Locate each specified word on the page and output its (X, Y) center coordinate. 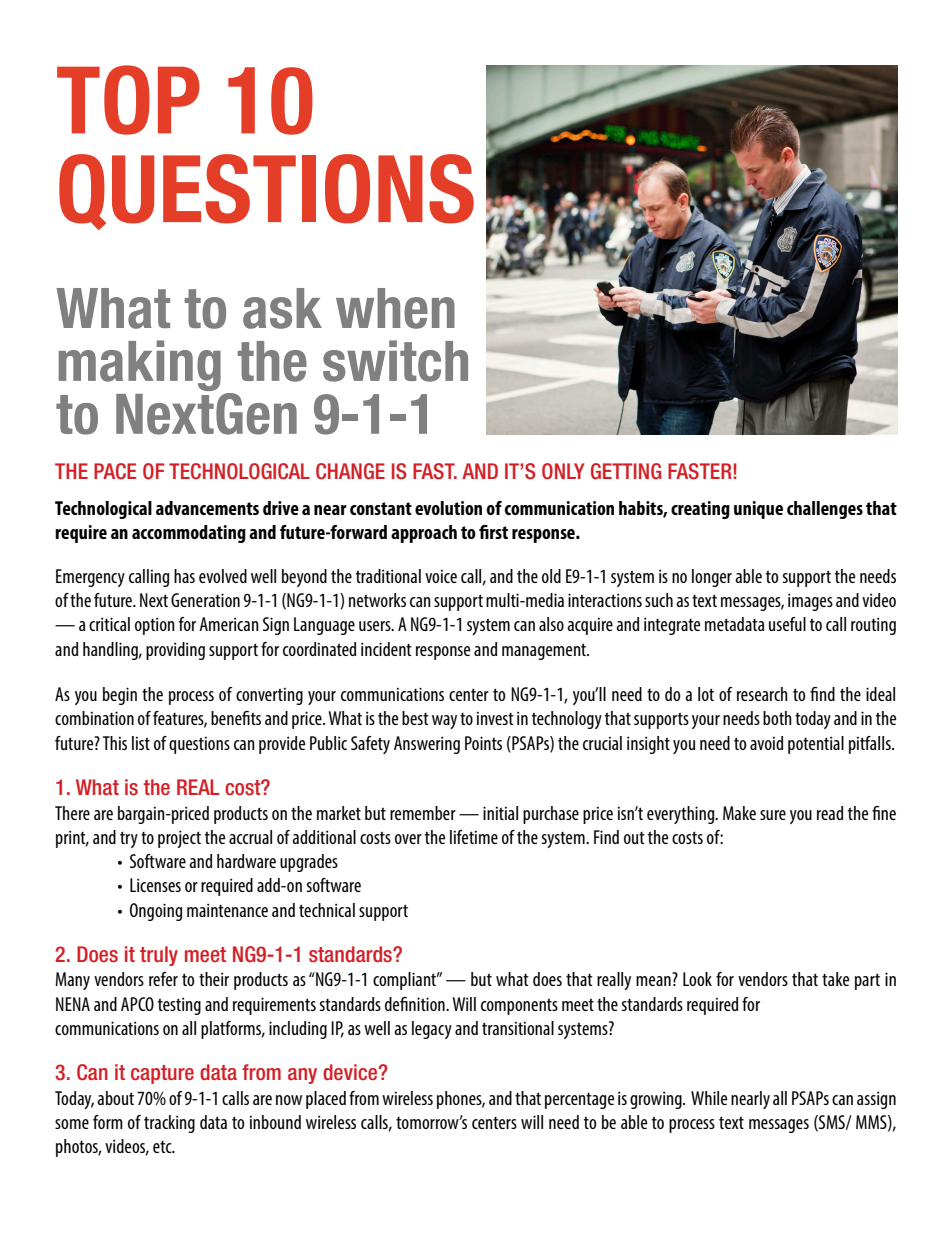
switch (395, 361)
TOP (128, 100)
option (155, 626)
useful (787, 624)
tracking (169, 1124)
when (395, 308)
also (551, 624)
